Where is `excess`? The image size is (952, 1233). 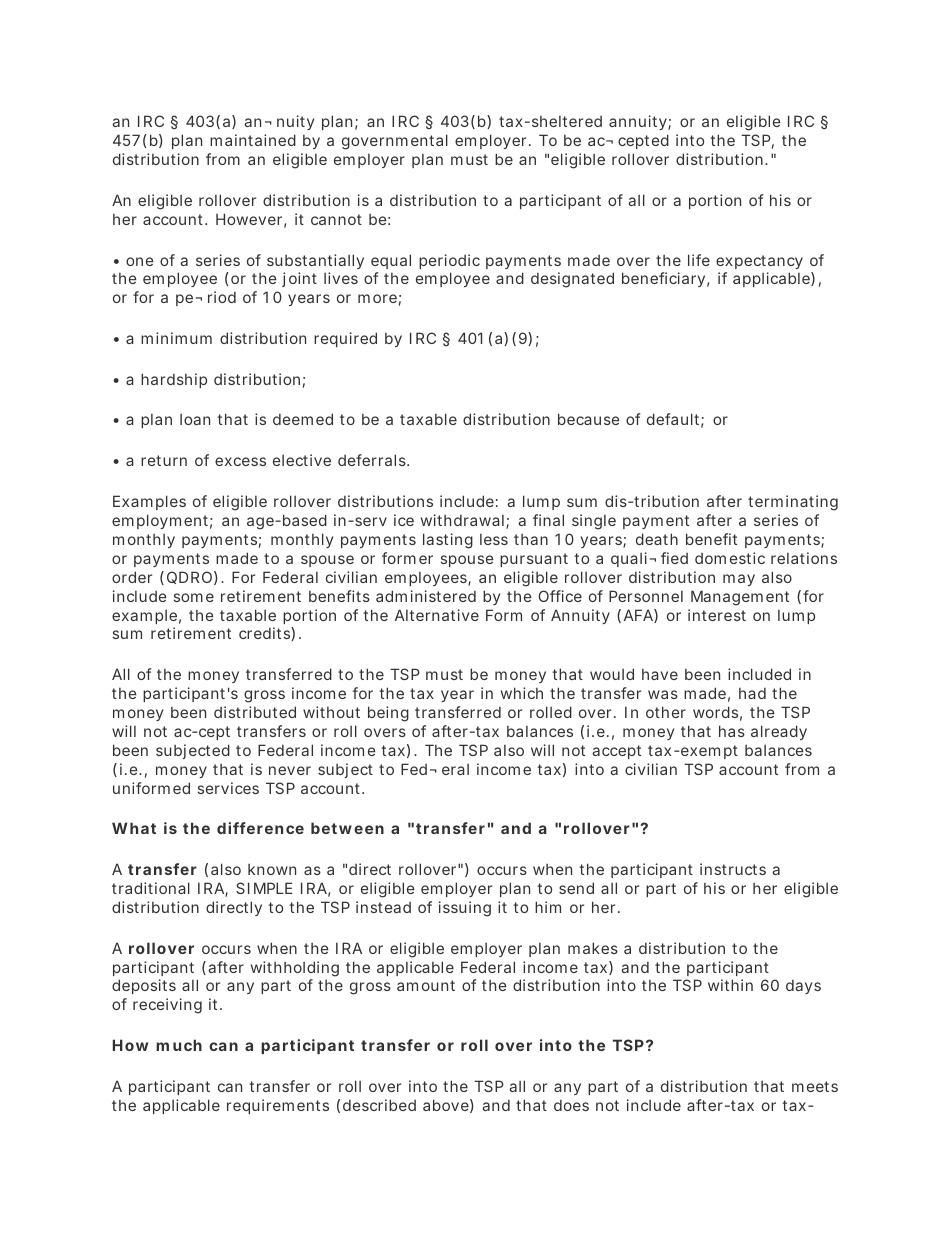 excess is located at coordinates (240, 461).
